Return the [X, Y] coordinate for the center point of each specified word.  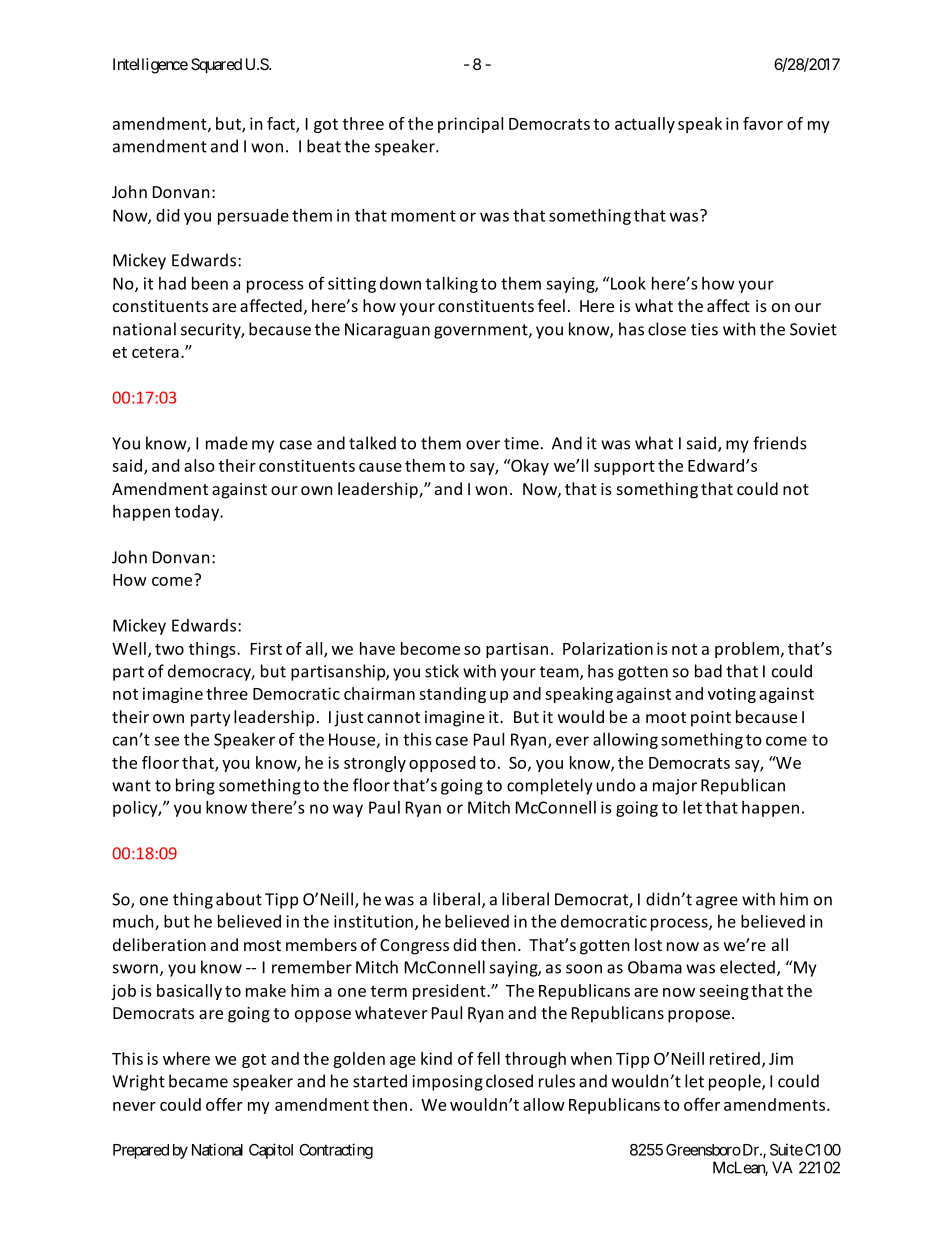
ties [704, 329]
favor [763, 123]
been [210, 283]
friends [780, 443]
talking [452, 285]
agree [717, 902]
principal [470, 125]
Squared [216, 66]
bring [195, 786]
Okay [529, 467]
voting [732, 695]
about [239, 899]
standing [452, 695]
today [198, 513]
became [198, 1081]
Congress [414, 947]
